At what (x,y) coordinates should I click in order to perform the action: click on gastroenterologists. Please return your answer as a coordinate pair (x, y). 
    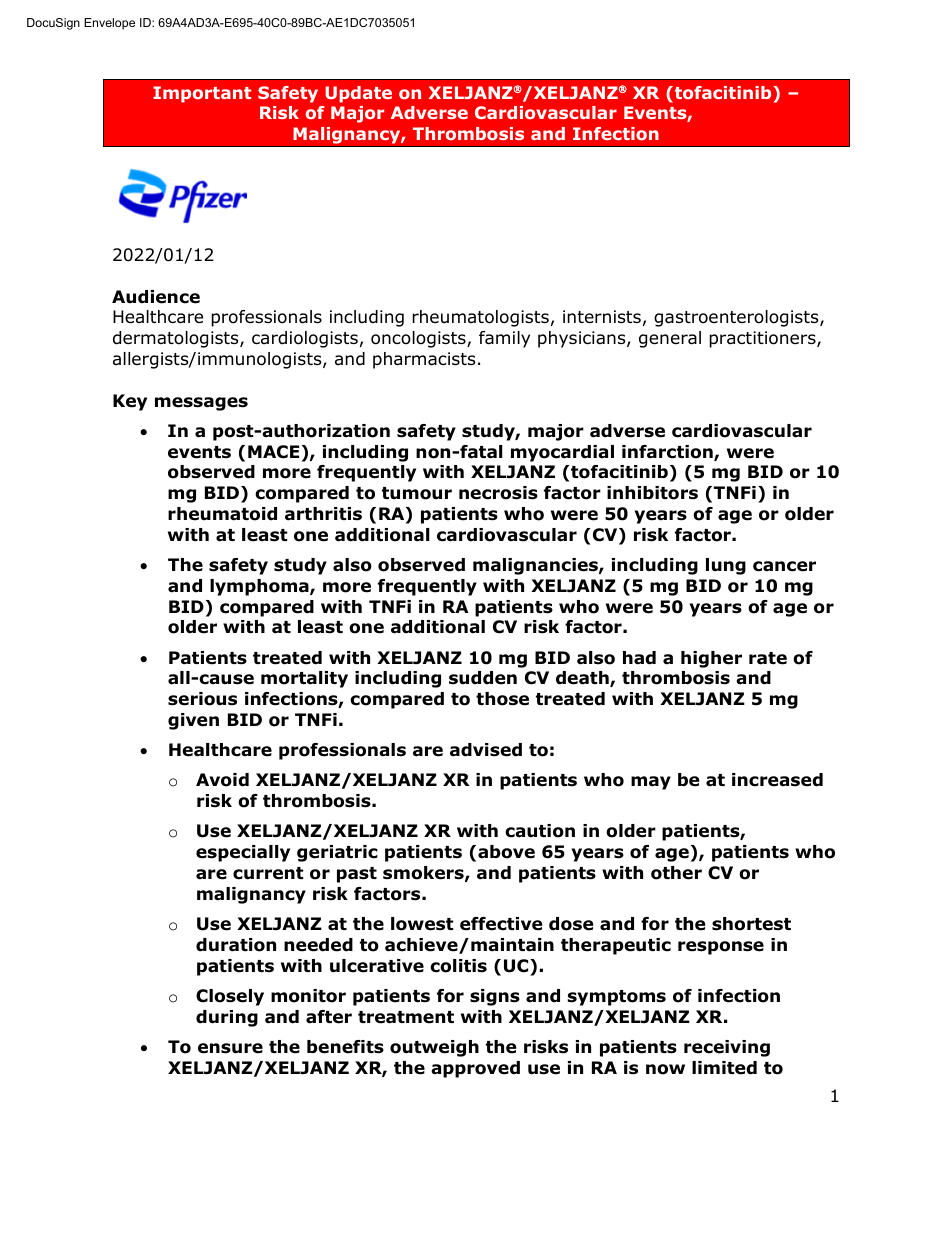
    Looking at the image, I should click on (737, 318).
